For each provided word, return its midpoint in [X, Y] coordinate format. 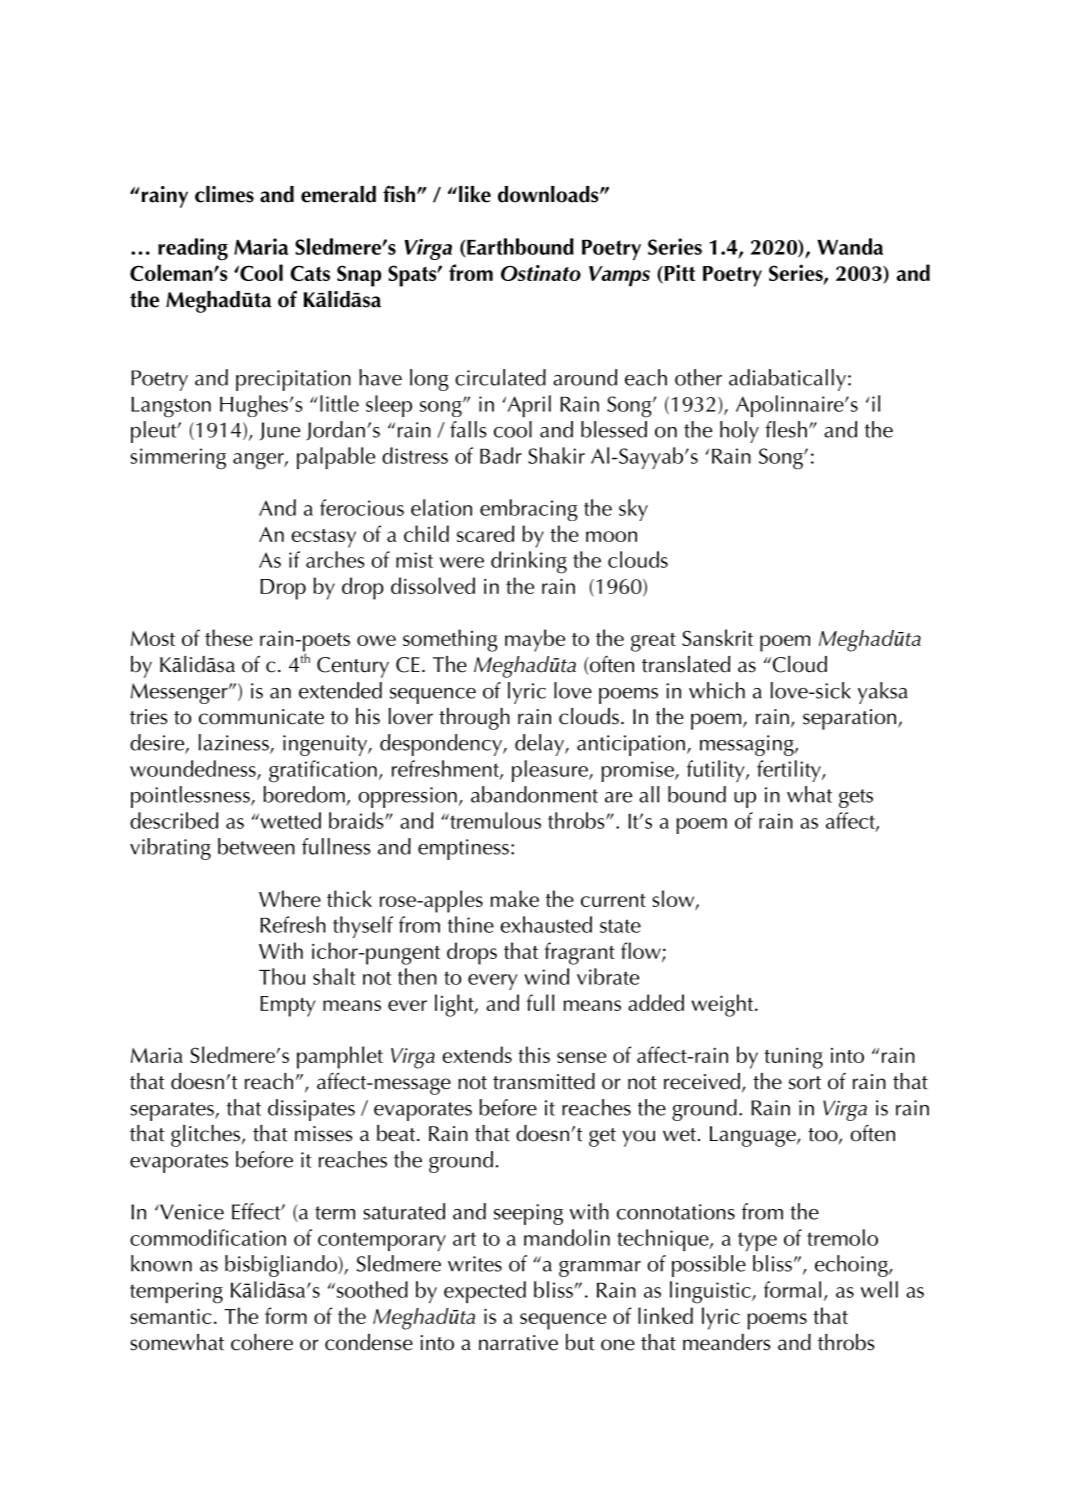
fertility [790, 771]
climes [224, 194]
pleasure [551, 771]
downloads [549, 194]
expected [485, 1292]
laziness [235, 743]
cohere [262, 1342]
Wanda [850, 246]
